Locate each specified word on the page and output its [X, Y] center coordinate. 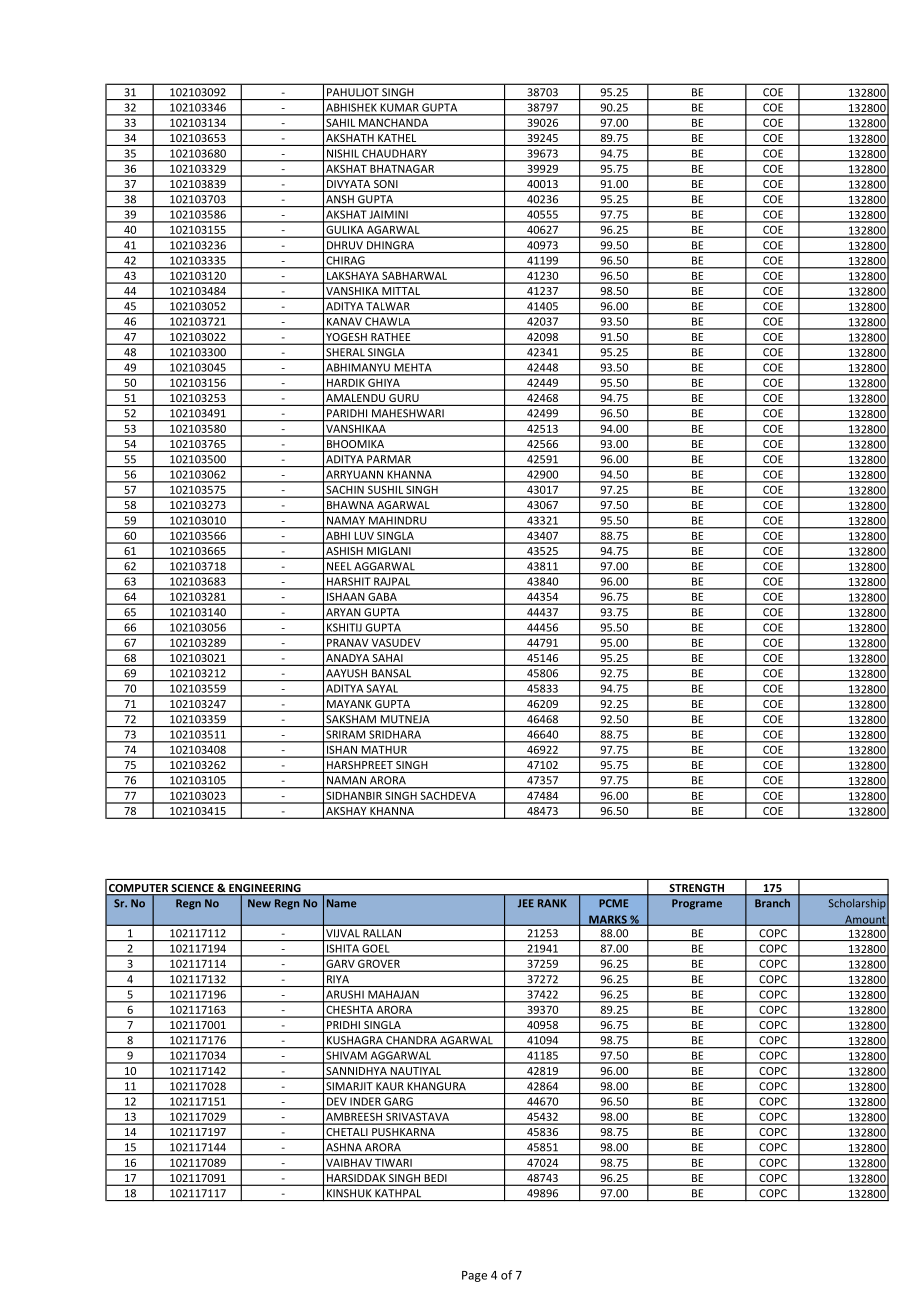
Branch [772, 903]
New [259, 903]
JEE [526, 903]
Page [474, 1276]
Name [341, 903]
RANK [552, 903]
